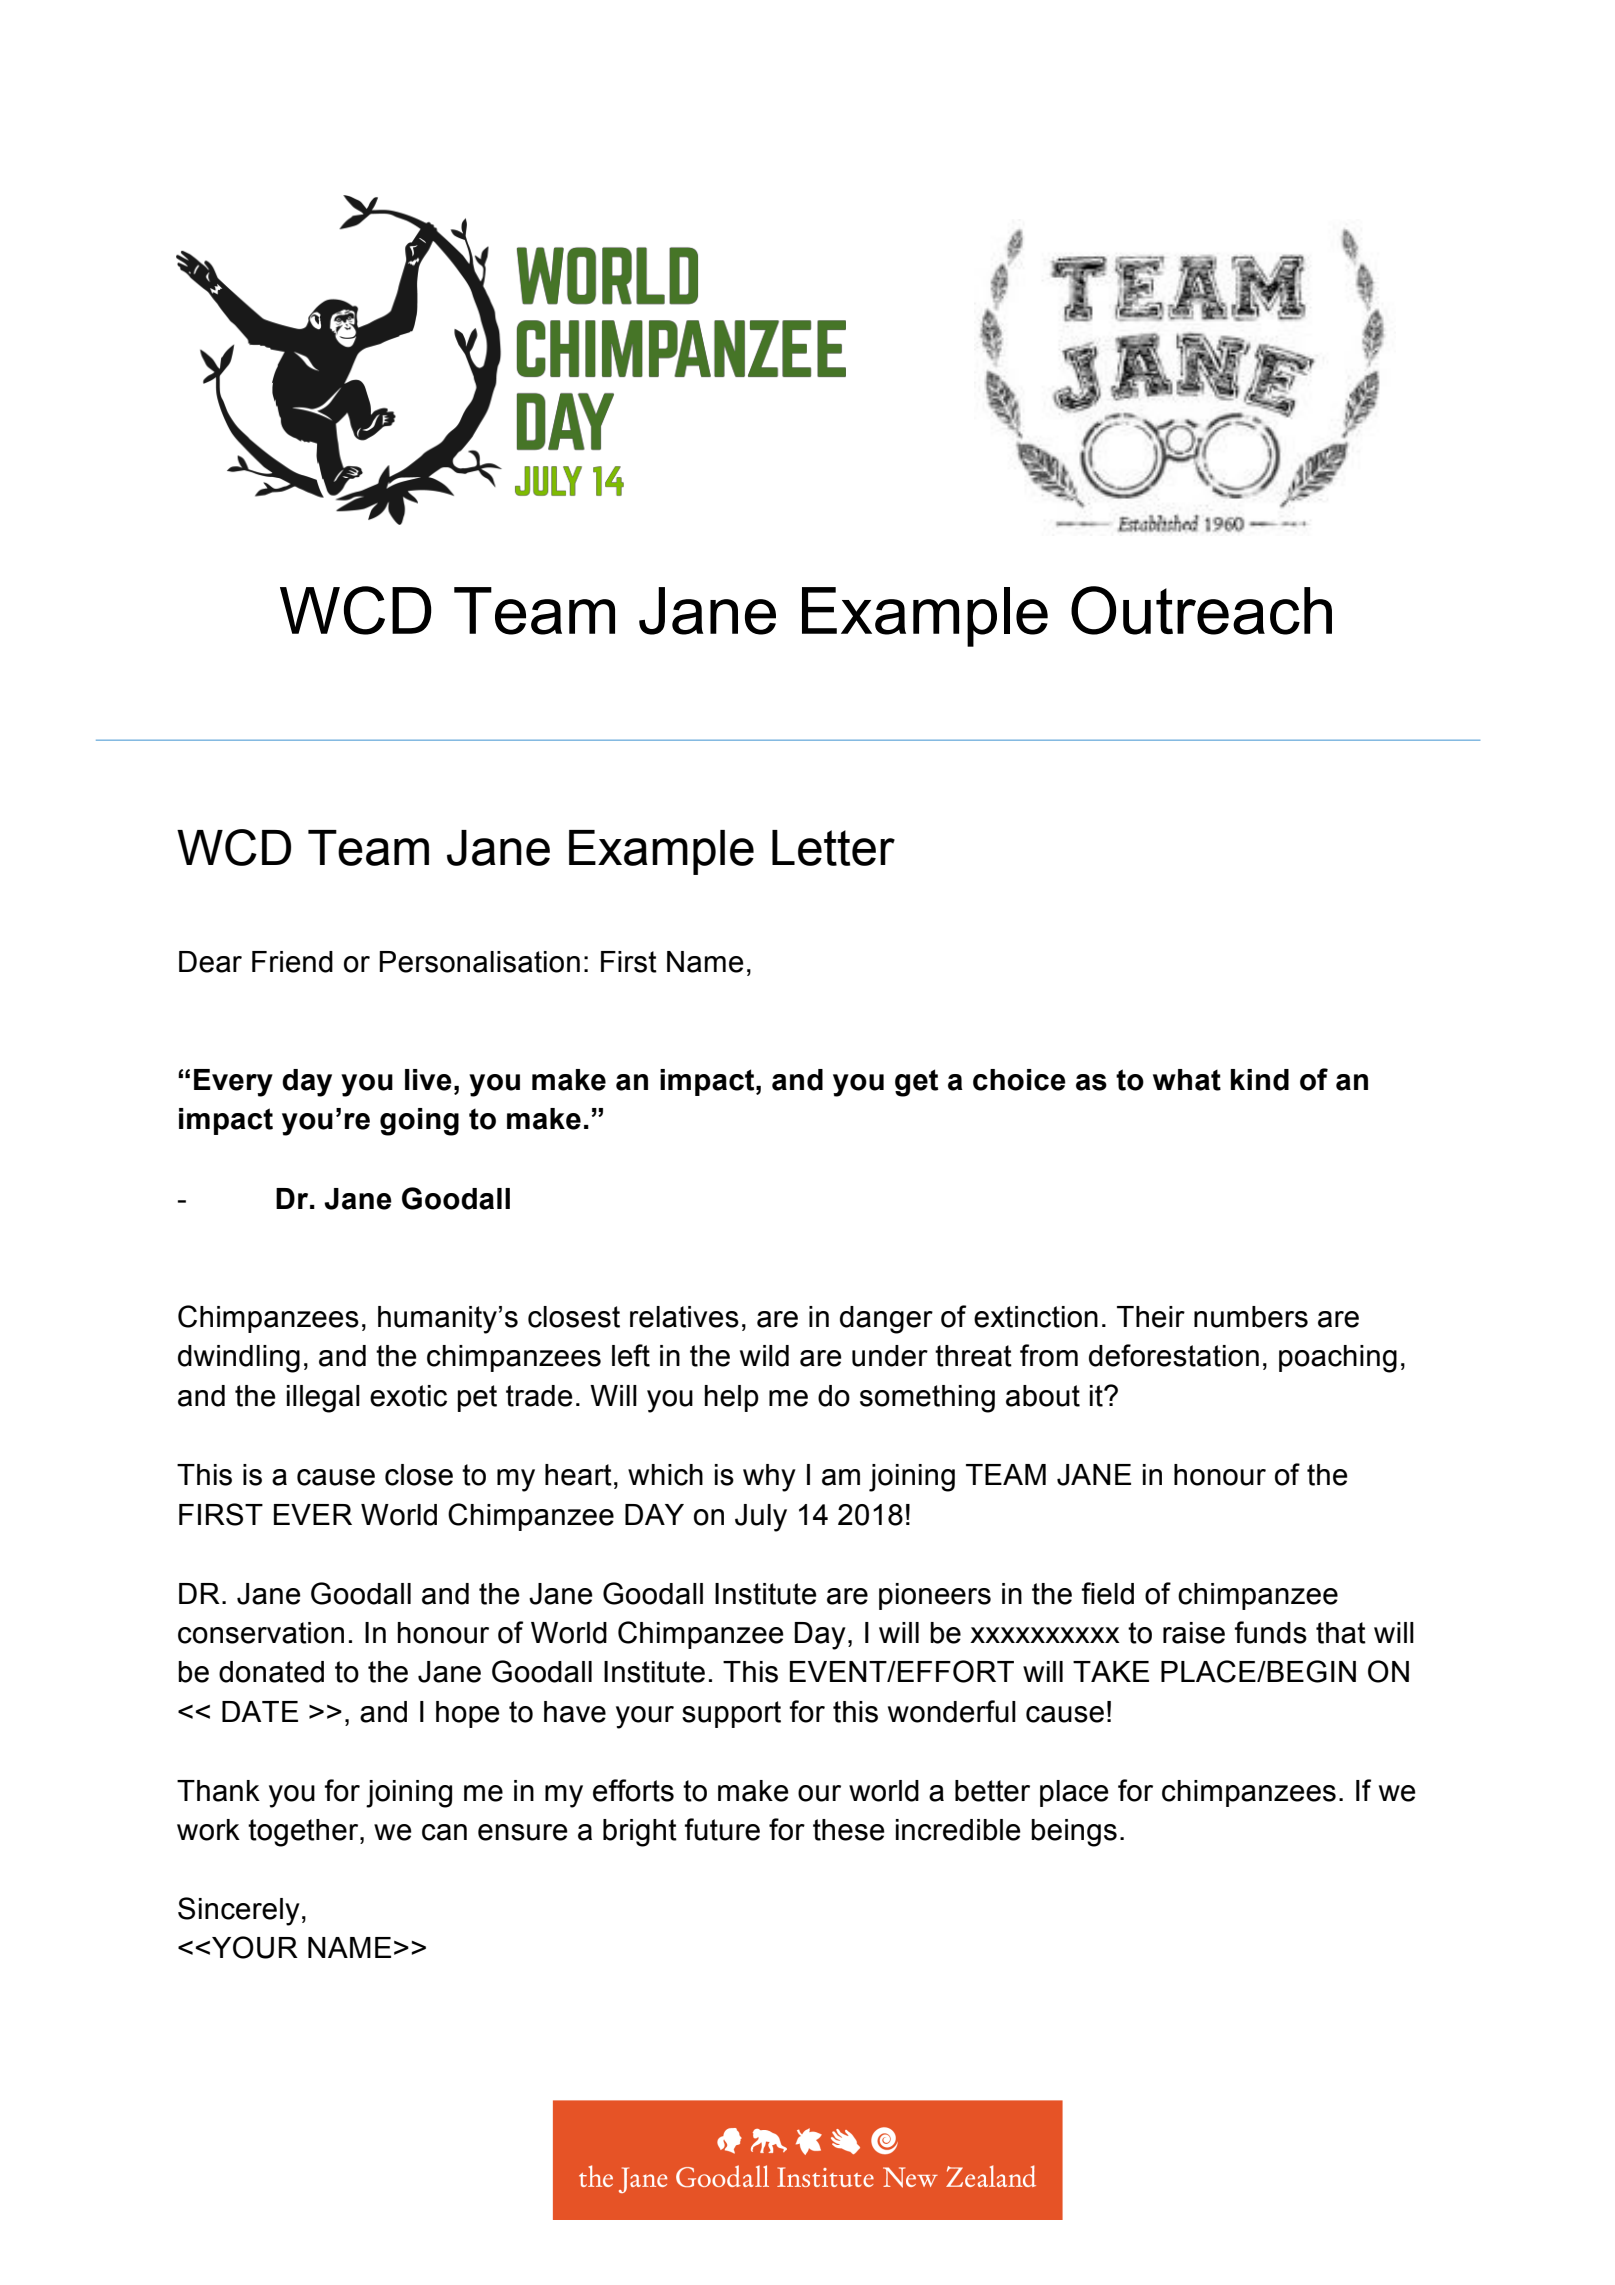 This page has width=1615, height=2285. I want to click on live, so click(428, 1080).
